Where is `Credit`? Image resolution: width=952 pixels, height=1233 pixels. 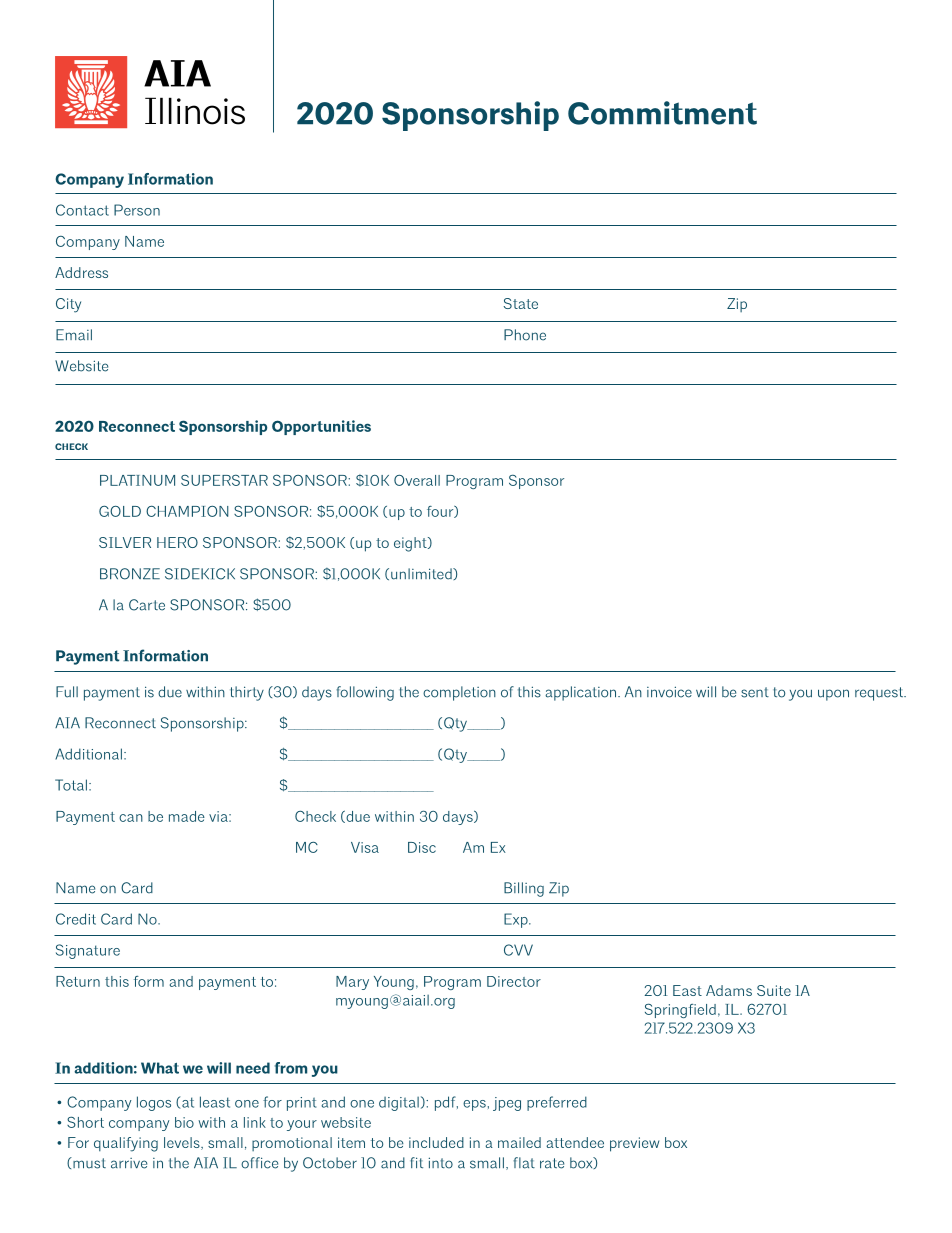
Credit is located at coordinates (76, 919).
